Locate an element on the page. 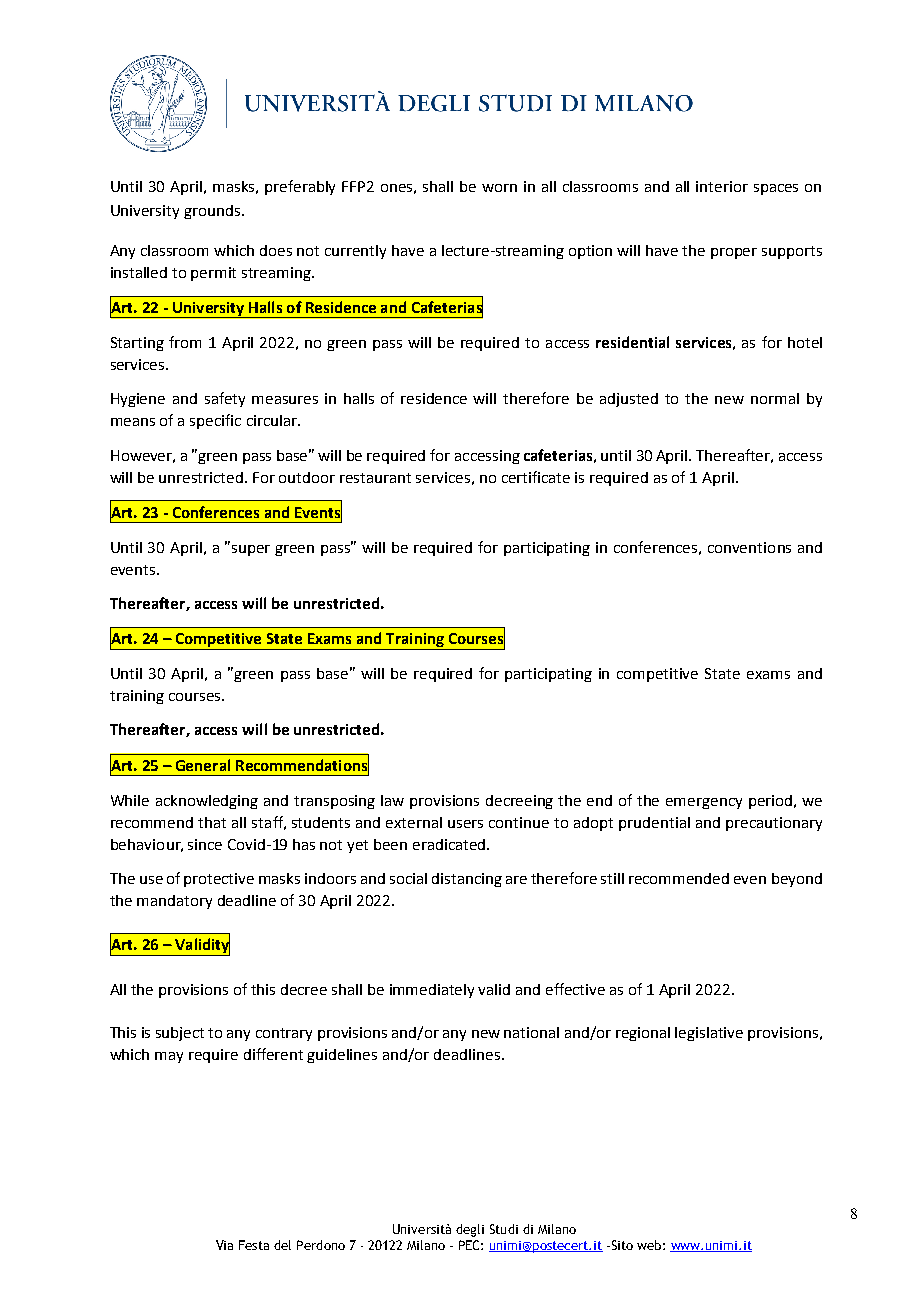 This document has height=1308, width=924. degli is located at coordinates (470, 1230).
